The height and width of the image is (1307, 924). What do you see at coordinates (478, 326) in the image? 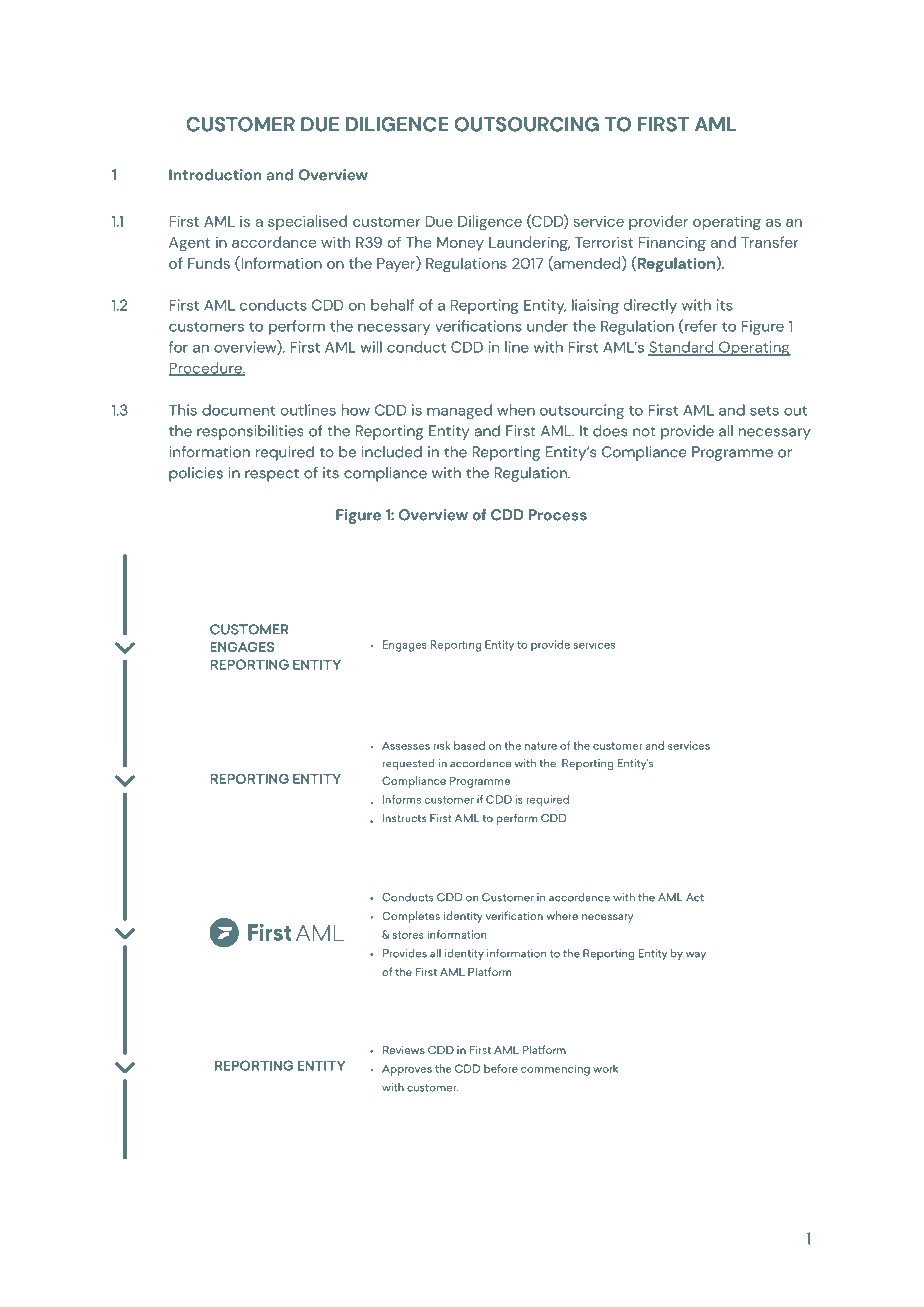
I see `verifications` at bounding box center [478, 326].
